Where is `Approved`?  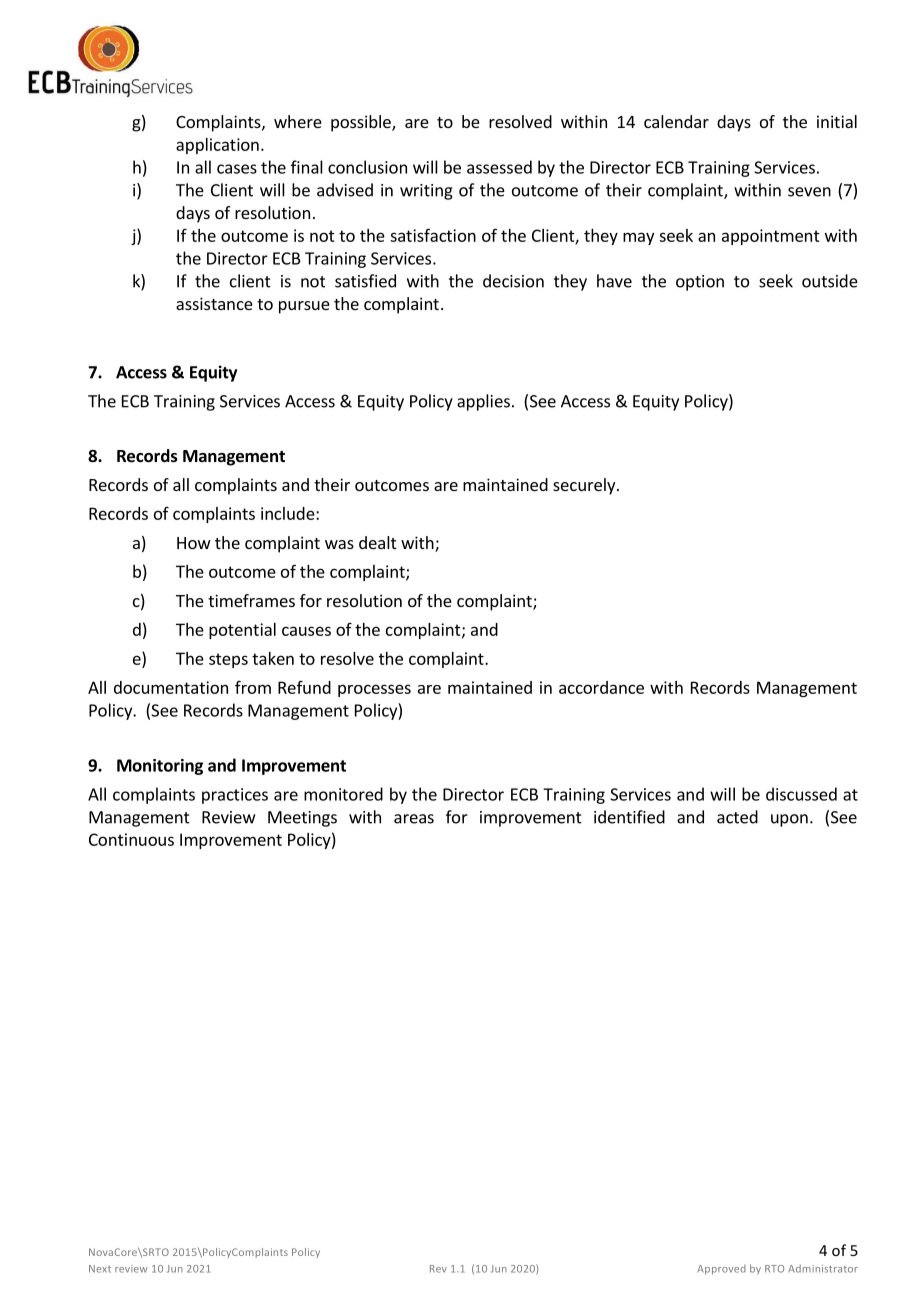 Approved is located at coordinates (721, 1270).
